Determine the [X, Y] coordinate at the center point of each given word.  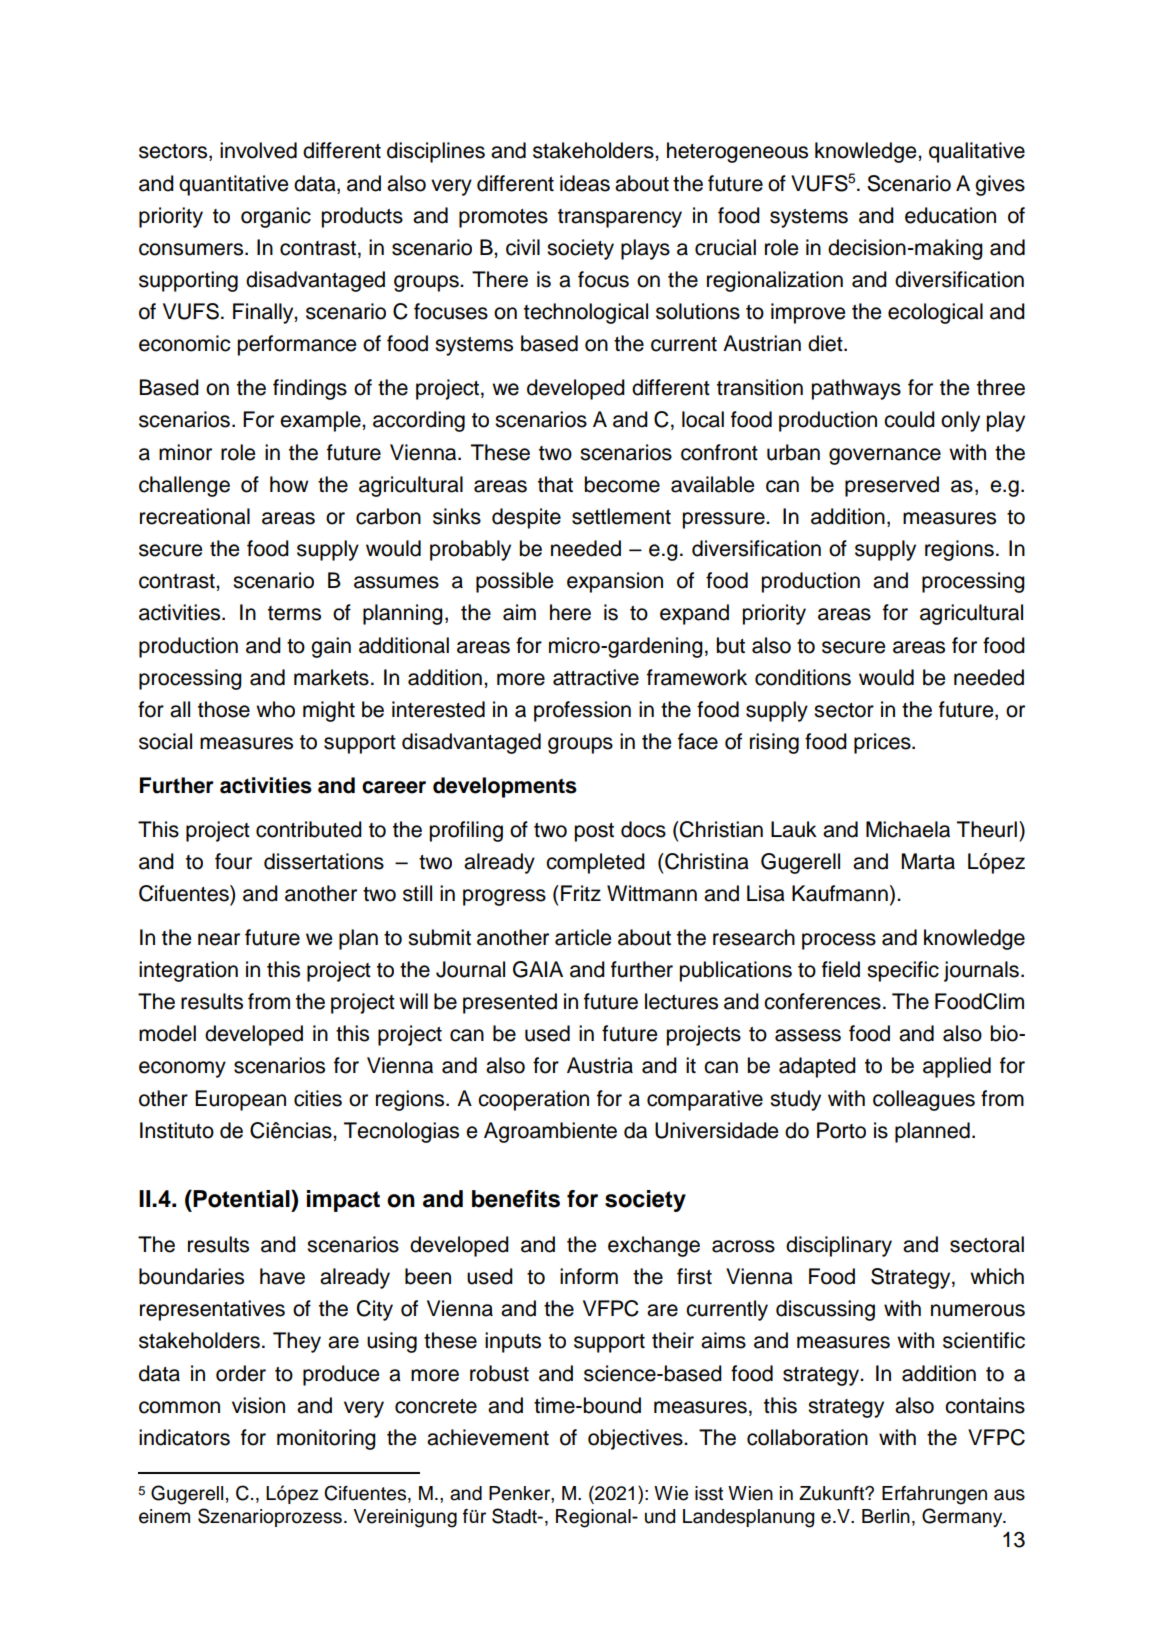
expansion [615, 582]
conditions [803, 677]
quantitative [234, 185]
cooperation [533, 1100]
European [240, 1100]
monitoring [326, 1439]
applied [957, 1067]
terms [294, 613]
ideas [585, 183]
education [950, 215]
